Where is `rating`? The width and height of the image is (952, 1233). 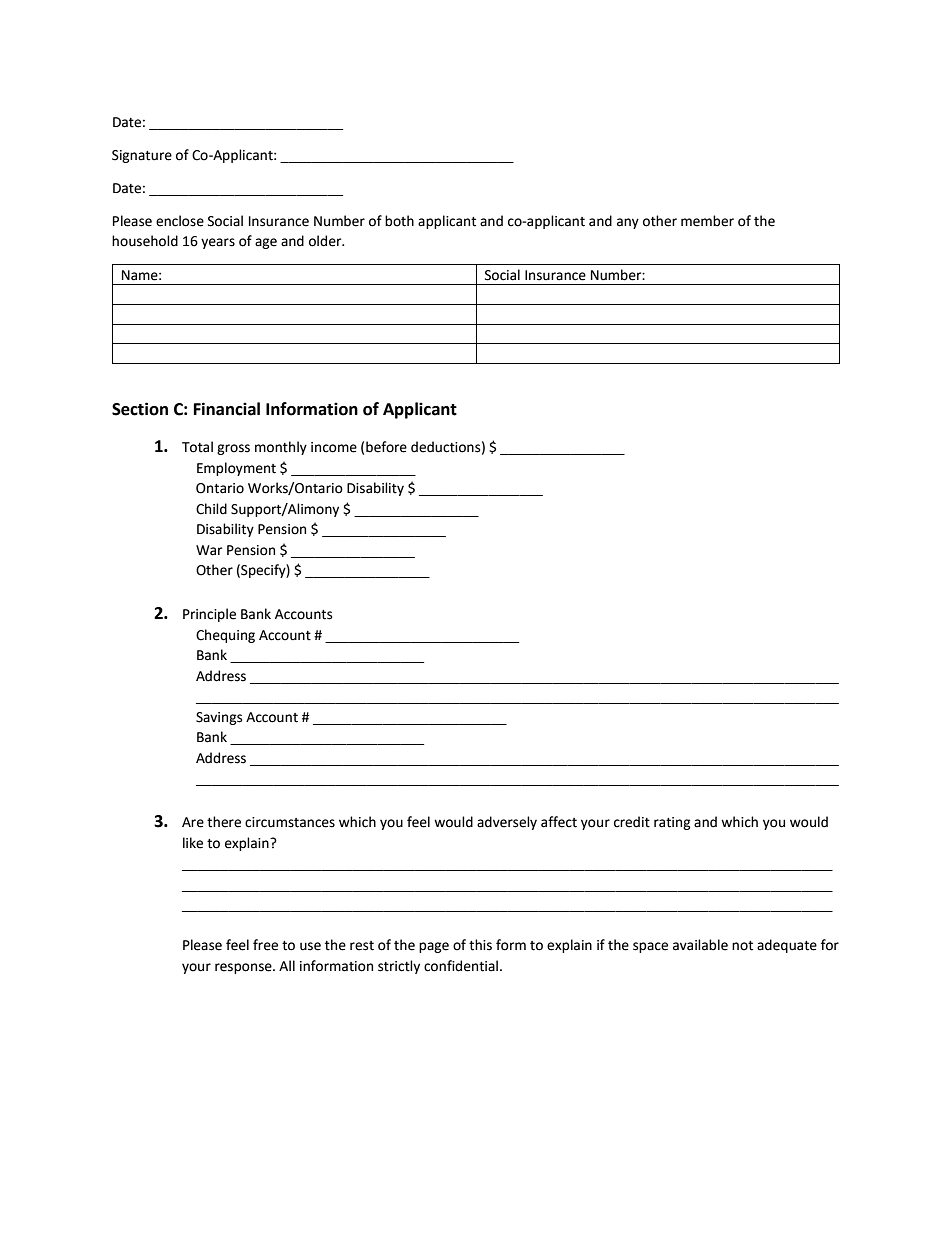 rating is located at coordinates (672, 823).
